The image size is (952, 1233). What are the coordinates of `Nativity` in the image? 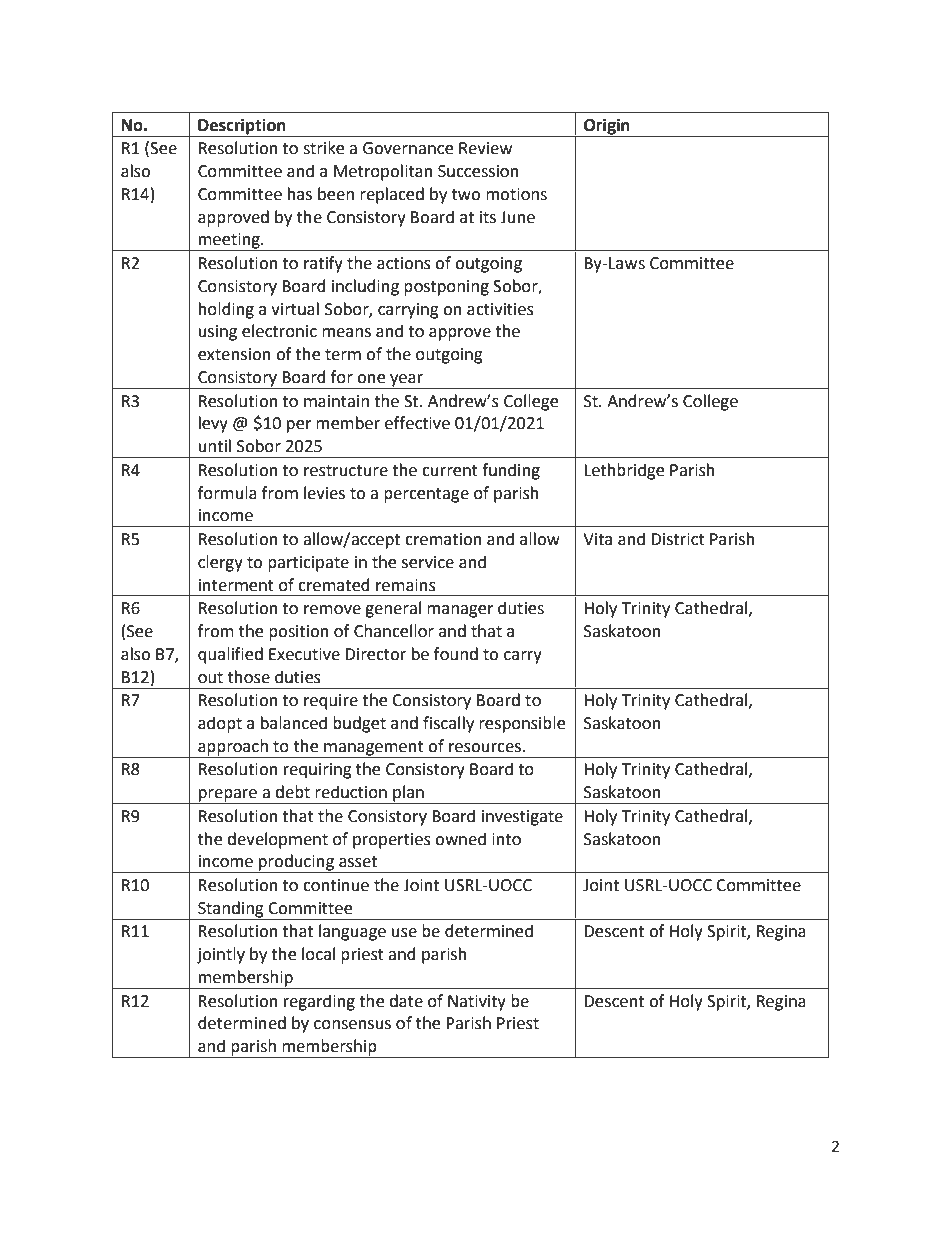 It's located at (477, 1003).
